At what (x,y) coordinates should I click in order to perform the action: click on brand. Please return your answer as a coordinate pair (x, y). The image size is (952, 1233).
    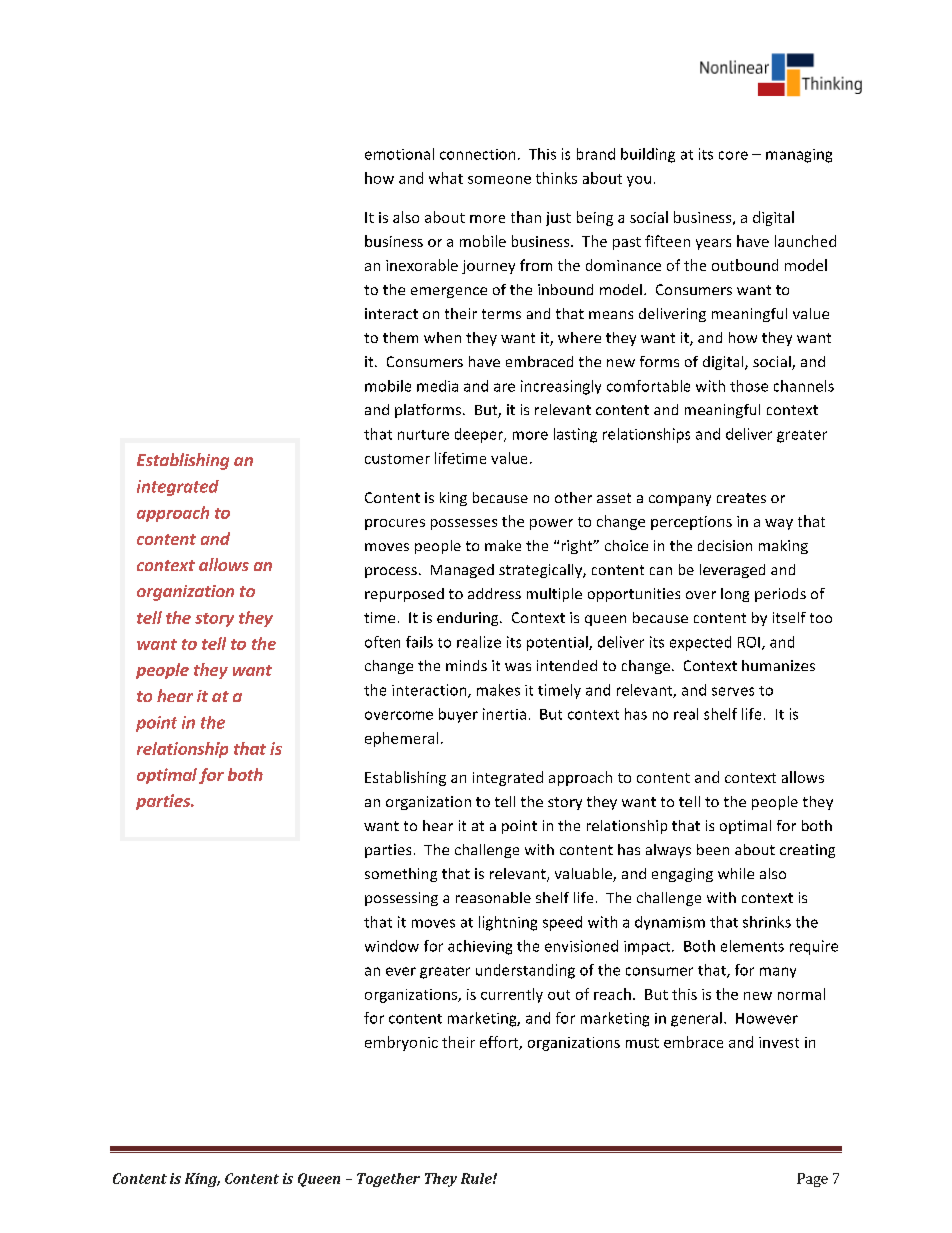
    Looking at the image, I should click on (596, 154).
